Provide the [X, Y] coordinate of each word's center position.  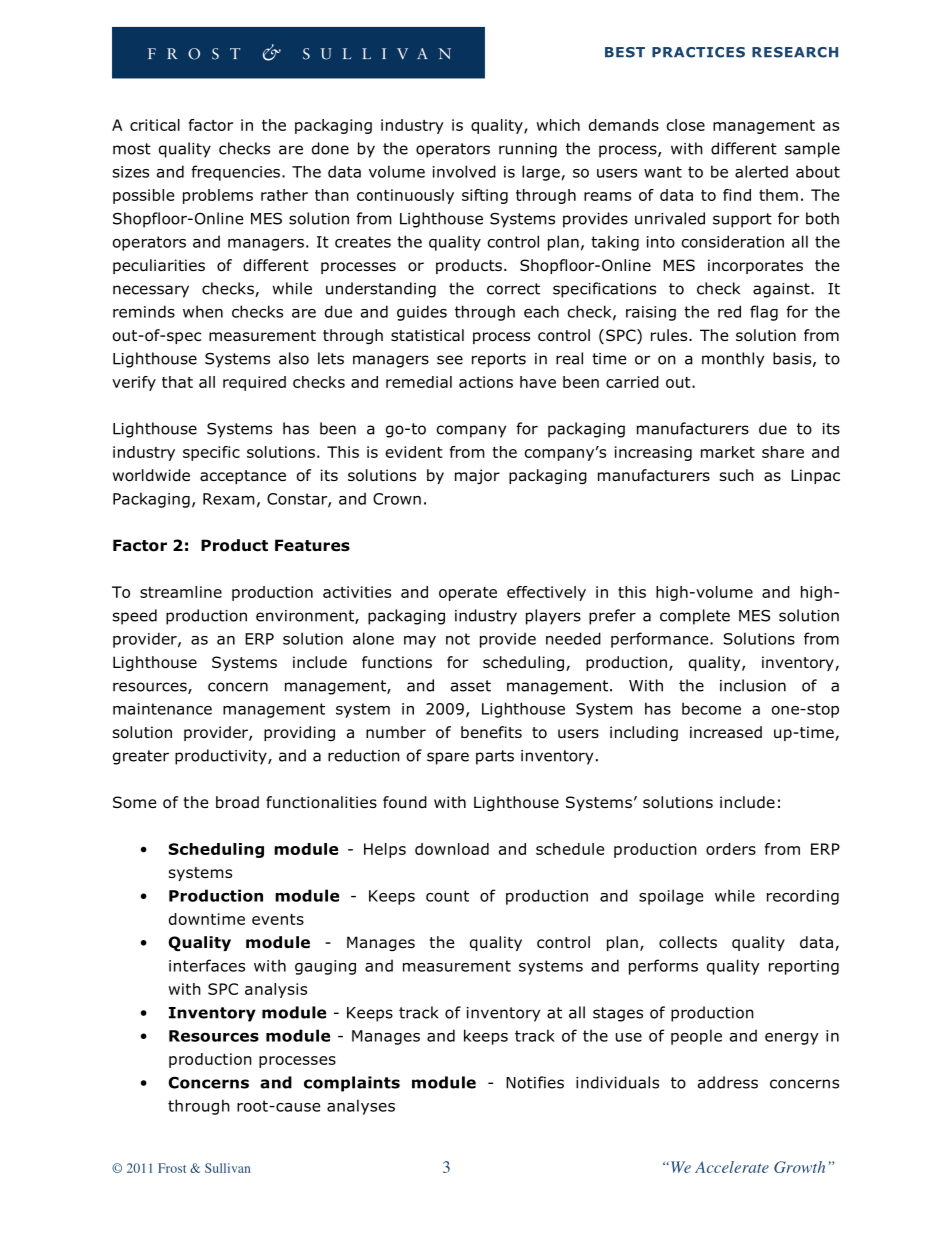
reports [499, 360]
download [452, 849]
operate [468, 594]
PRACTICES [698, 52]
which [558, 125]
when [203, 311]
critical [155, 125]
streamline [181, 592]
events [278, 919]
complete [695, 617]
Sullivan [228, 1168]
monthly [733, 360]
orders [731, 849]
